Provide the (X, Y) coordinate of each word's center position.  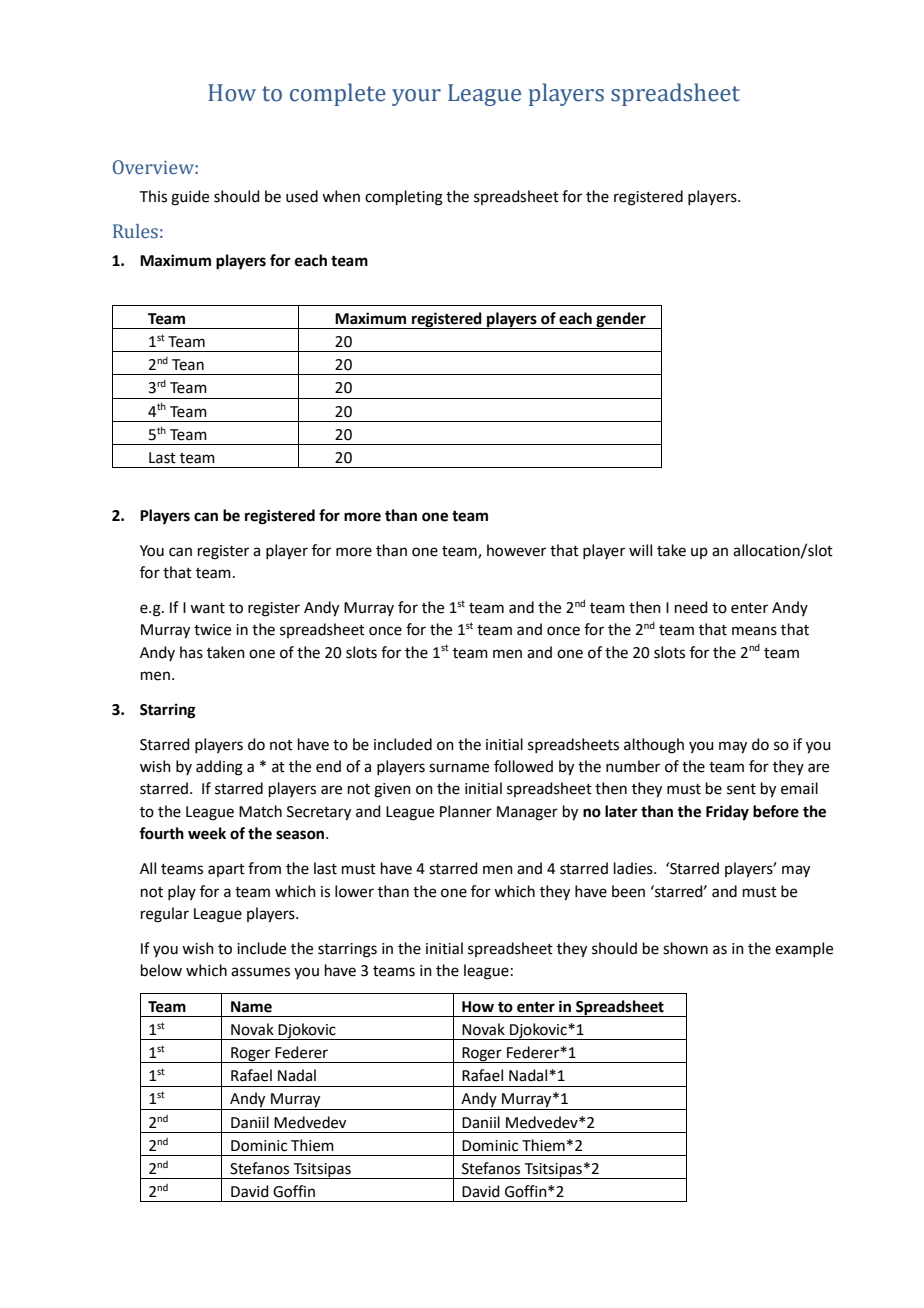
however (516, 550)
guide (190, 198)
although (654, 746)
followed (523, 766)
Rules (135, 231)
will (640, 550)
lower (354, 891)
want (207, 608)
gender (621, 320)
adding (219, 768)
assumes (260, 972)
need (691, 607)
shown (685, 948)
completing (404, 198)
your (416, 97)
